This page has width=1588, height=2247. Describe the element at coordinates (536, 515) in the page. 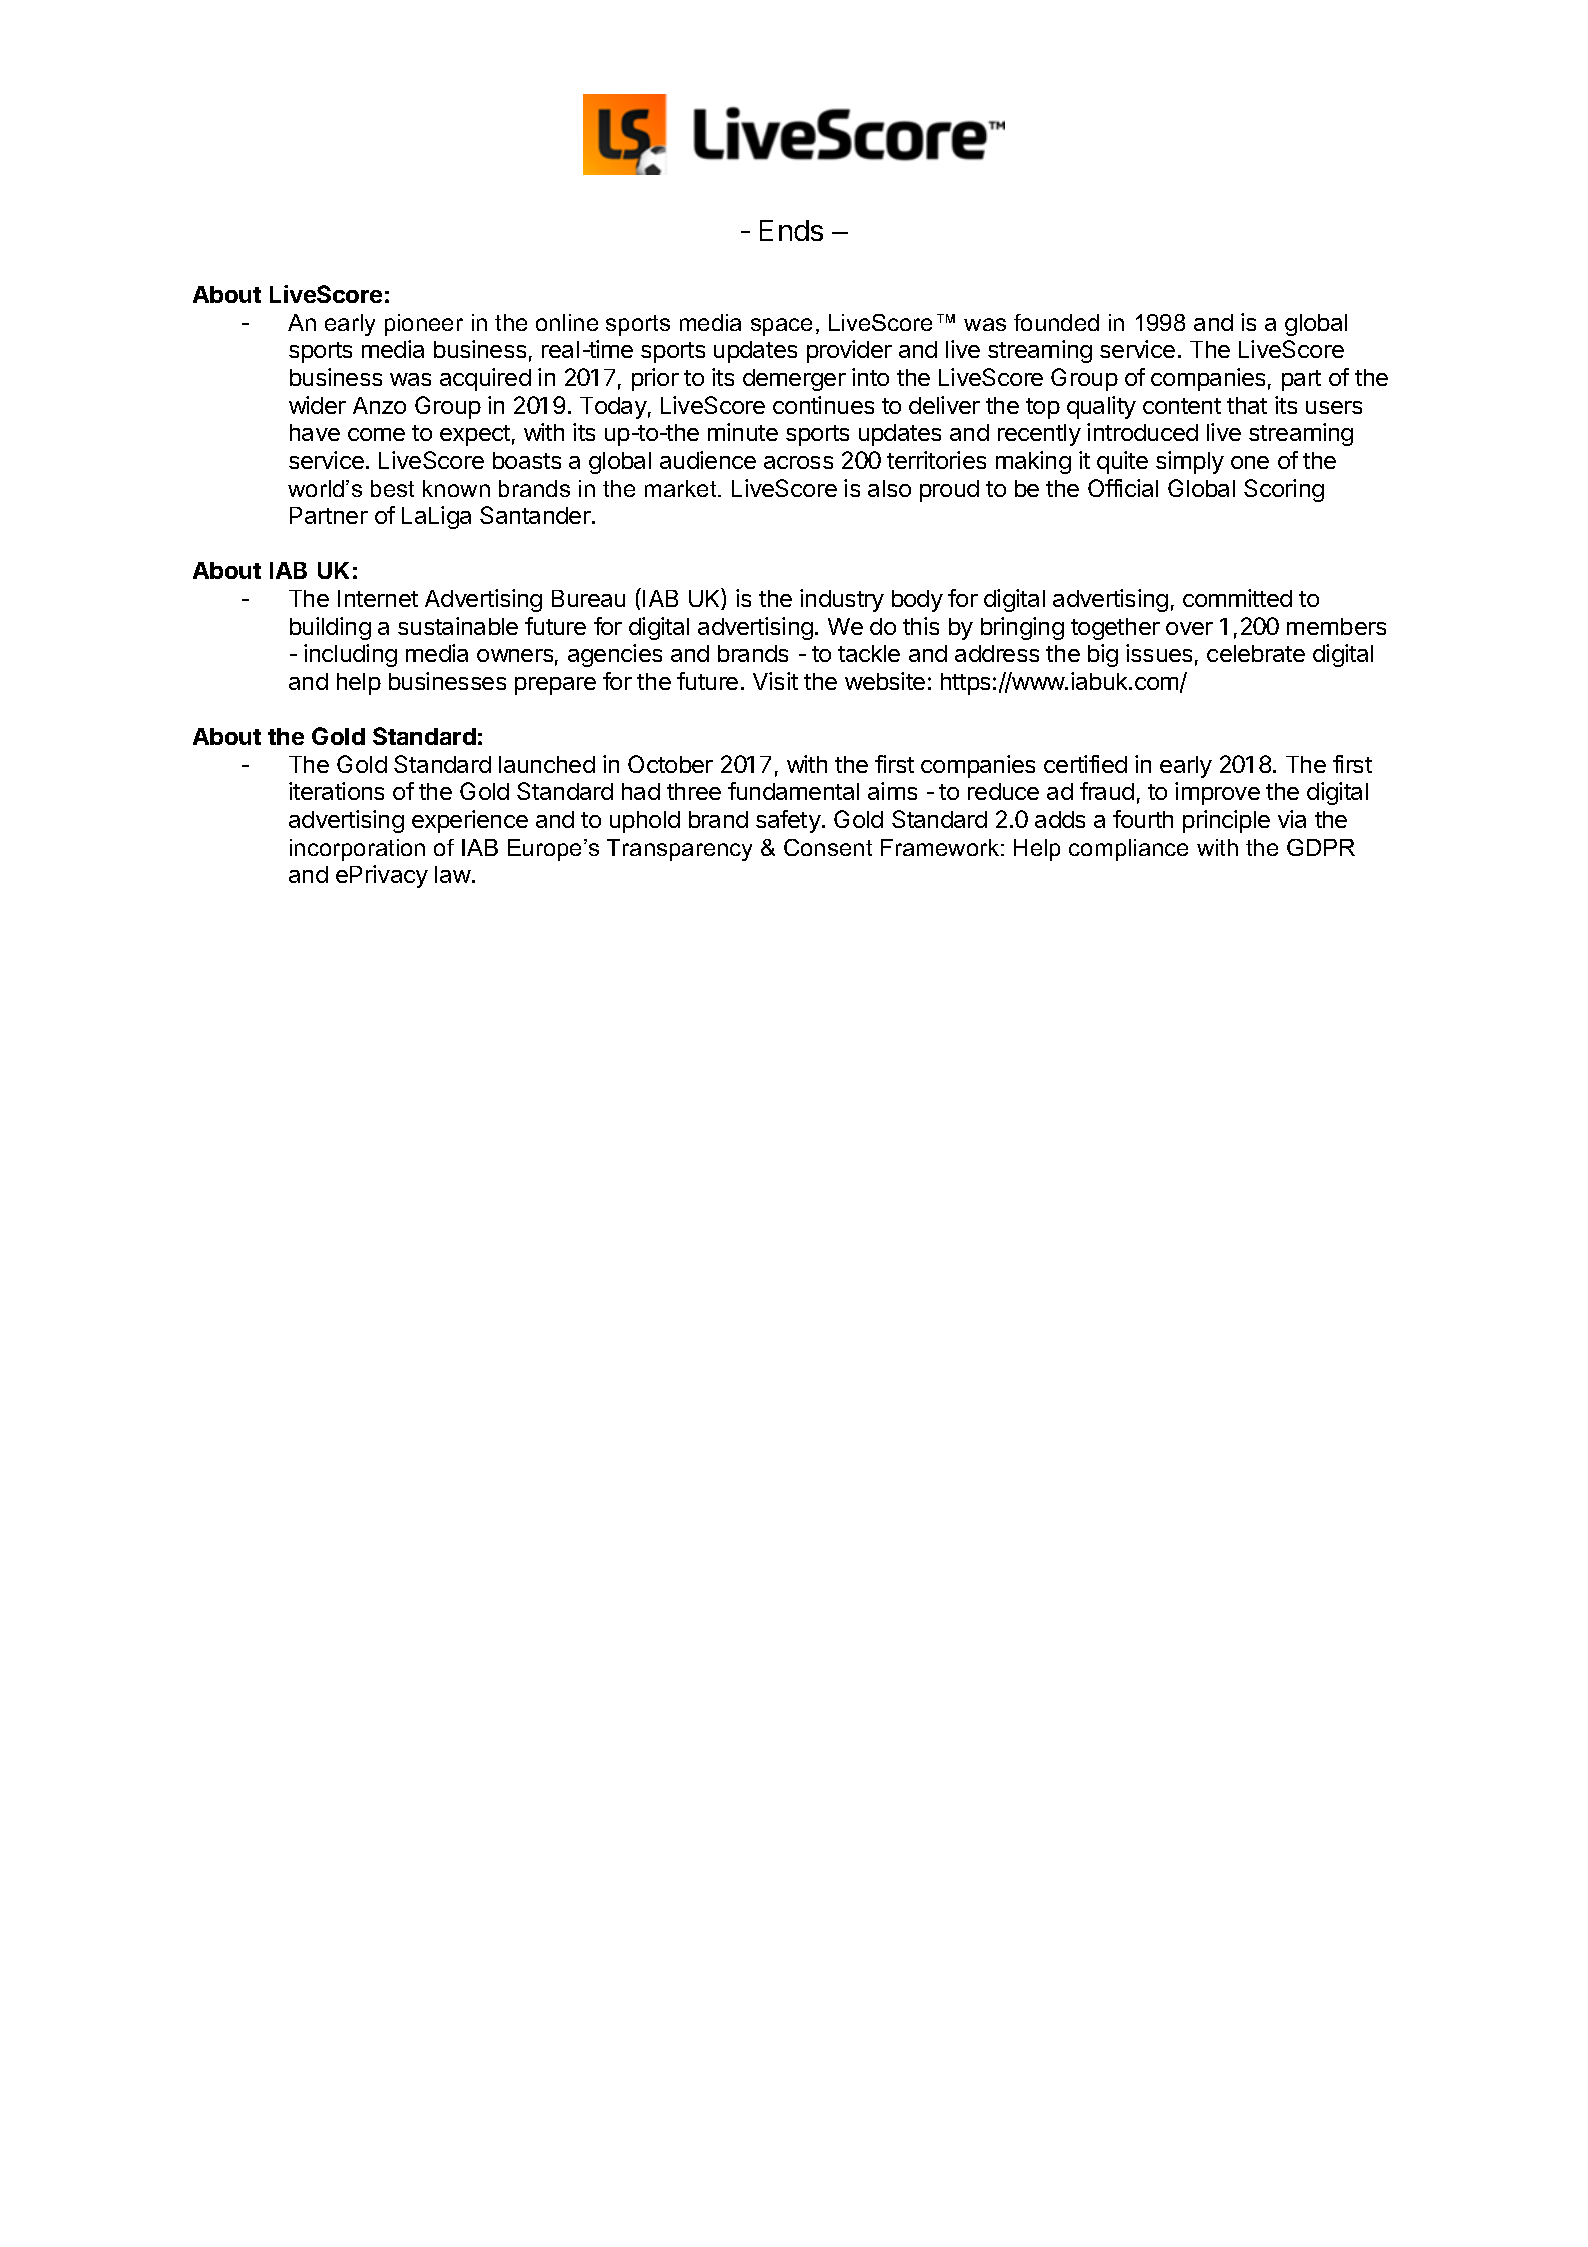

I see `Santander` at that location.
